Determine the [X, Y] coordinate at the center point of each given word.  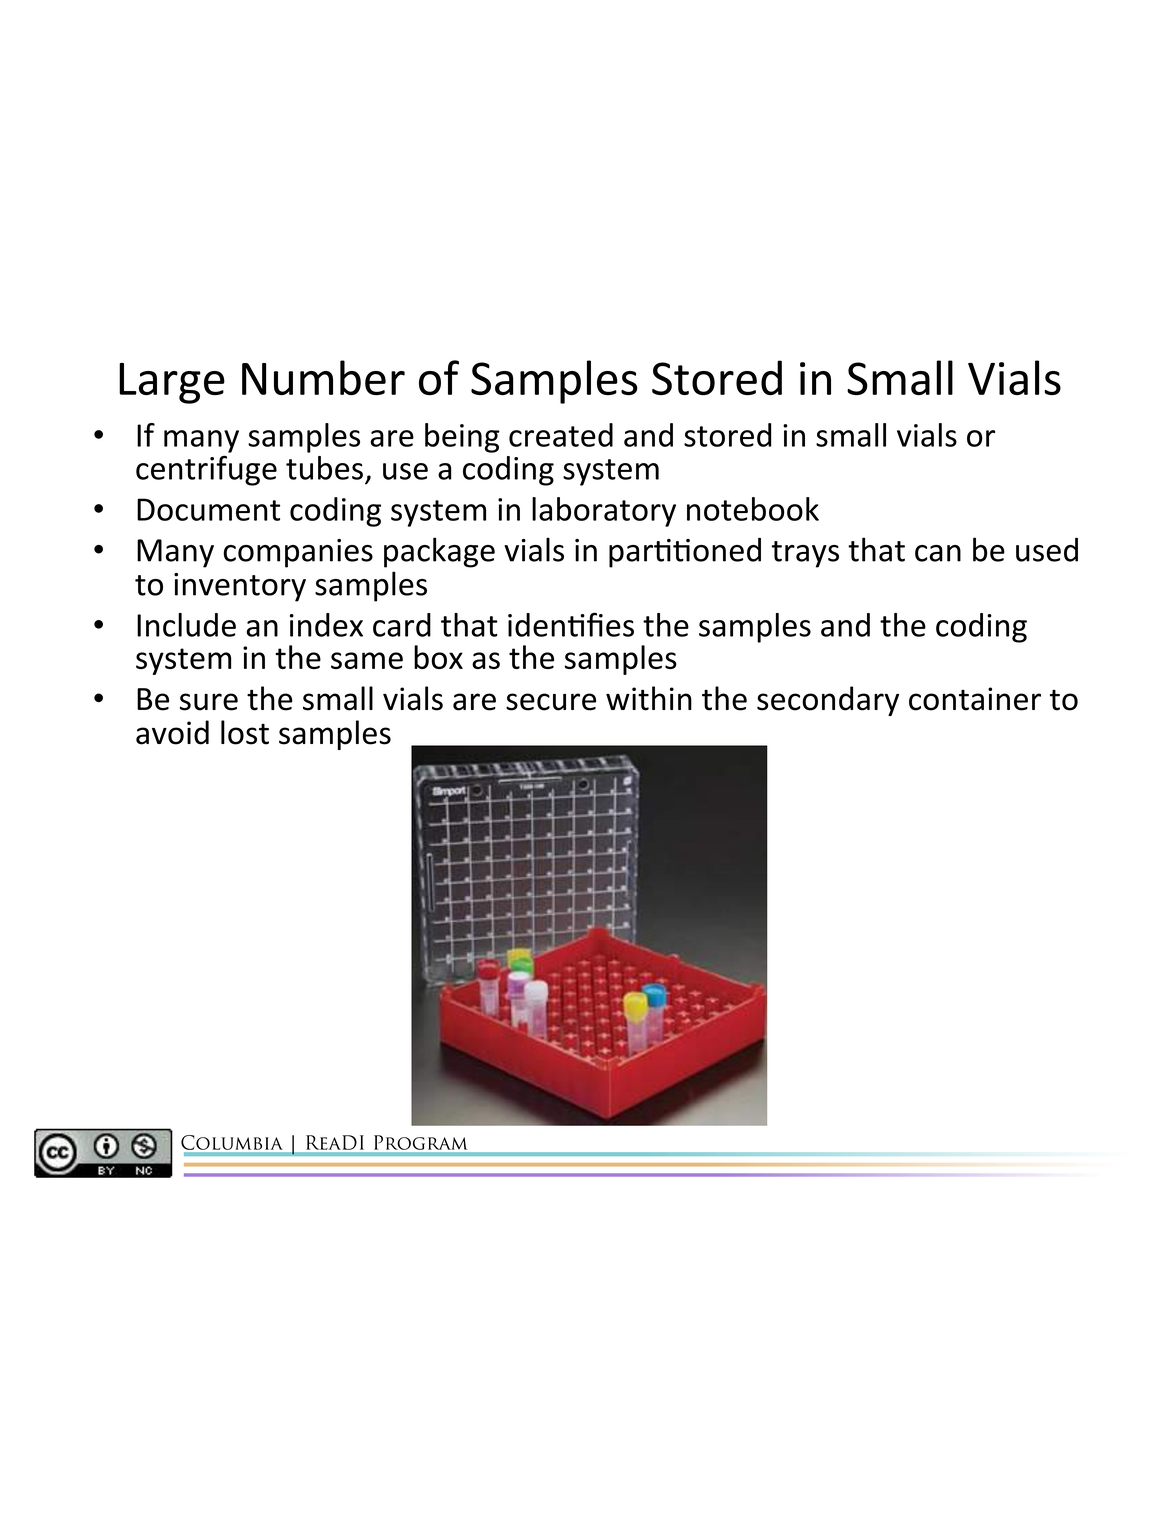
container [975, 699]
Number [323, 377]
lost [245, 732]
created [561, 435]
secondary [828, 701]
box [438, 657]
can [938, 553]
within [649, 698]
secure [551, 702]
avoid [172, 732]
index [326, 625]
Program [420, 1142]
